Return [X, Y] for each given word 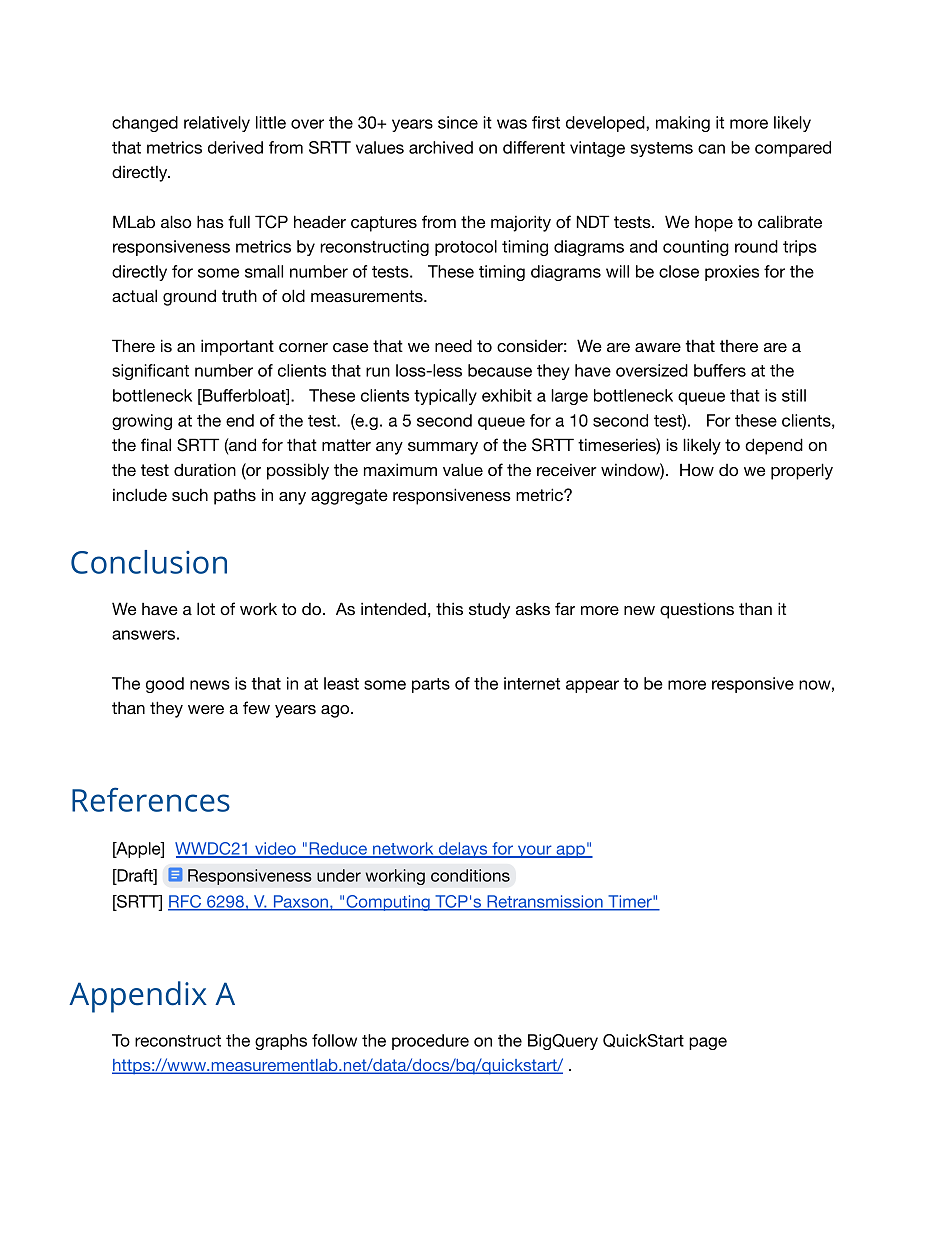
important [237, 347]
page [708, 1043]
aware [658, 348]
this [449, 609]
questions [697, 610]
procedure [430, 1042]
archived [441, 147]
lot [206, 608]
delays [463, 850]
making [683, 124]
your [534, 851]
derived [235, 147]
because [500, 370]
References [151, 799]
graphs [281, 1042]
